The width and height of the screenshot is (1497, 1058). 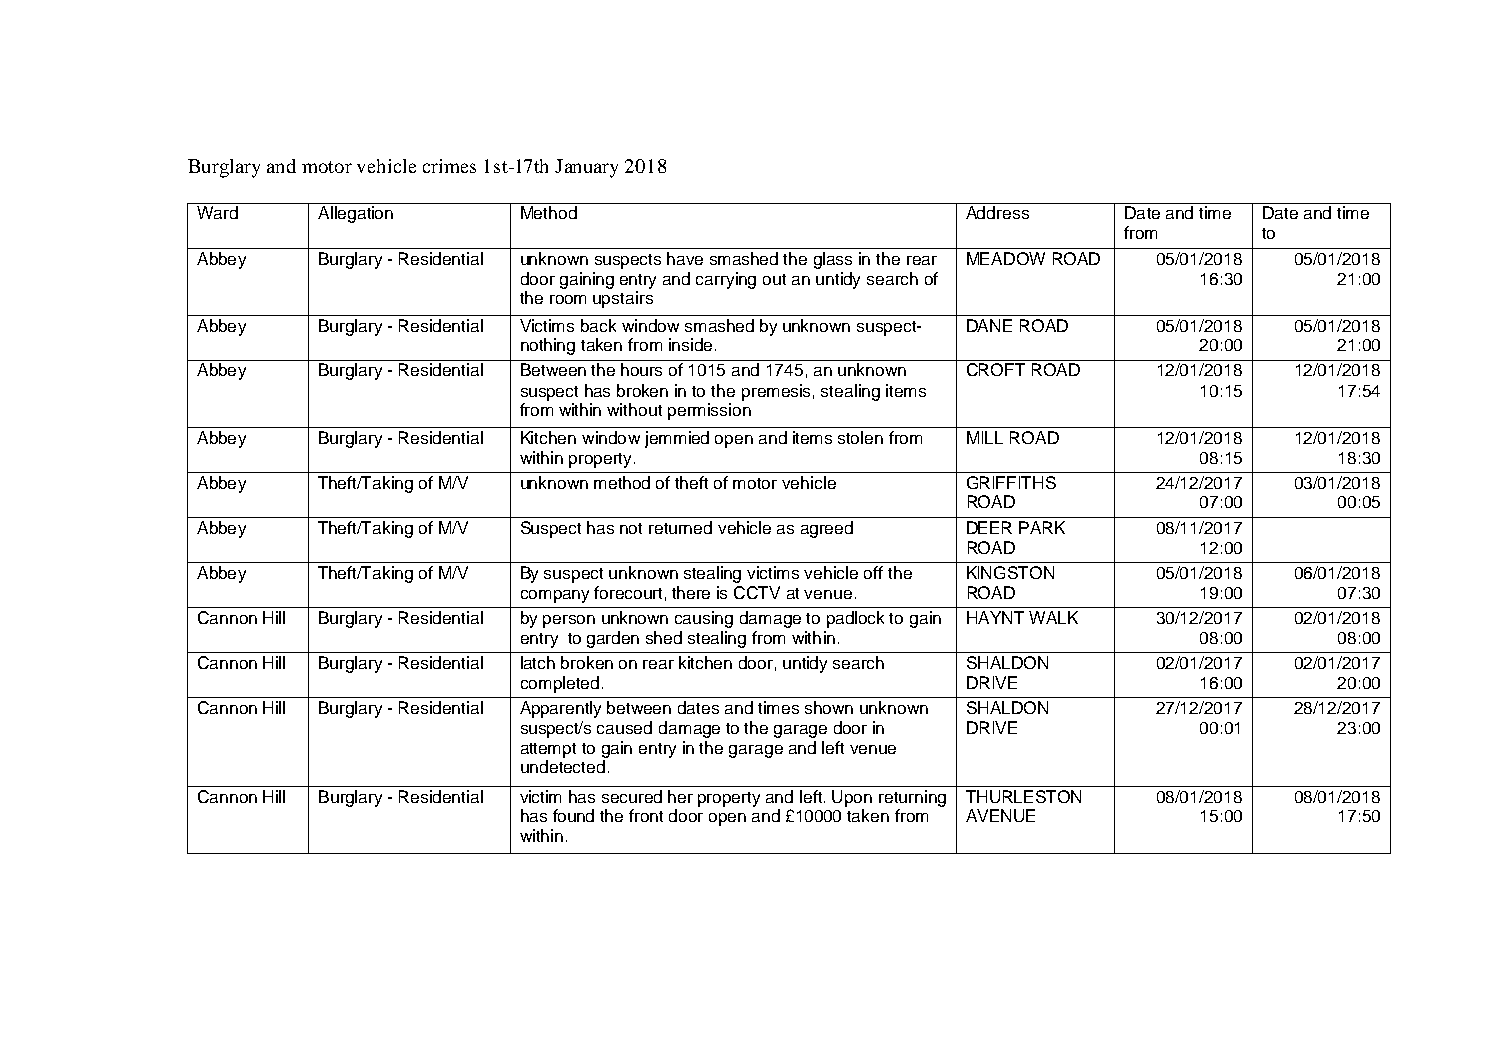 I want to click on secured, so click(x=632, y=796).
